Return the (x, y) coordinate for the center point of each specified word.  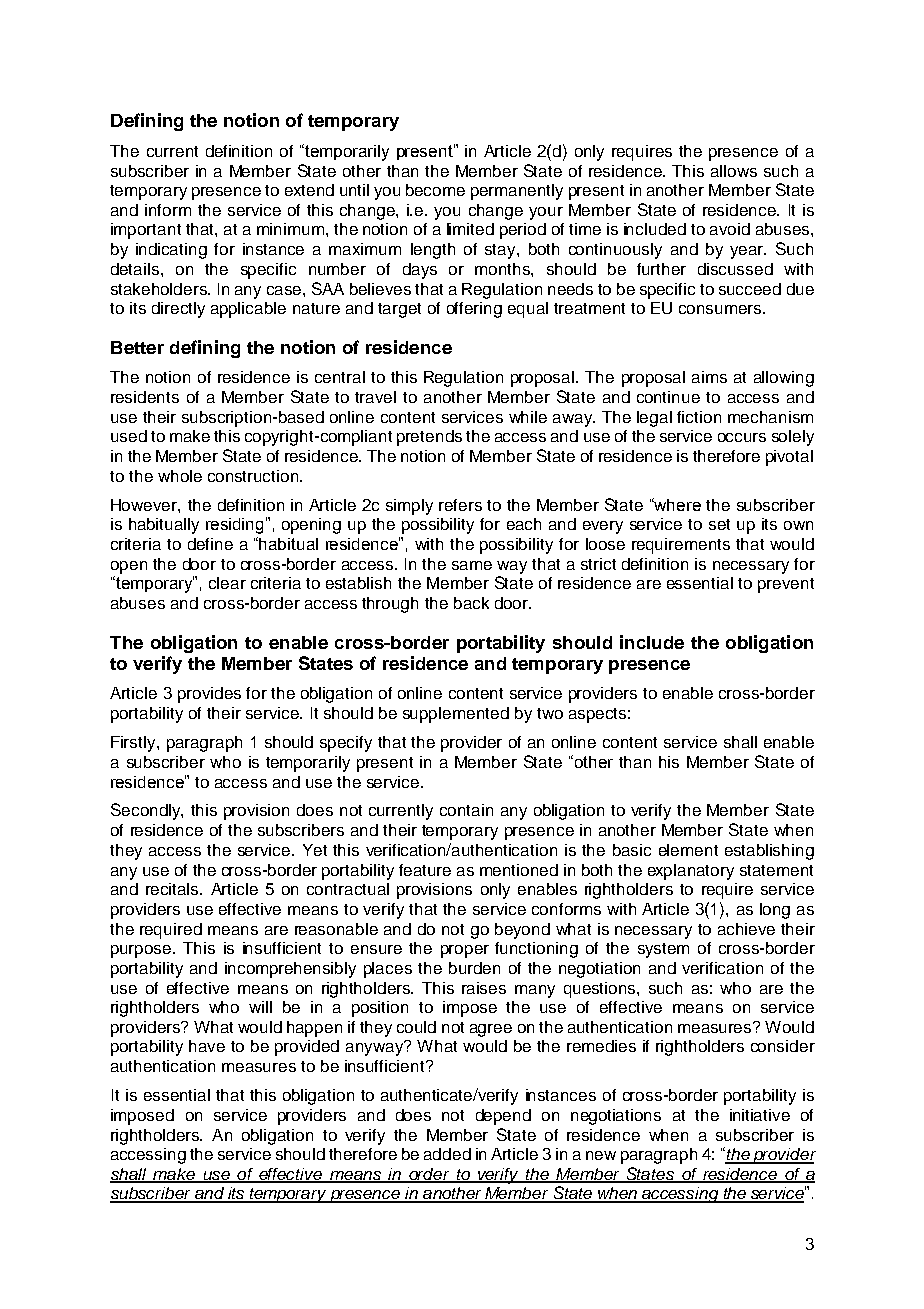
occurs (742, 437)
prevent (786, 585)
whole (180, 476)
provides (209, 695)
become (435, 190)
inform (168, 210)
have (207, 1046)
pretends (429, 438)
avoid (730, 229)
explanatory (691, 872)
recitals (173, 889)
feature (425, 870)
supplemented (456, 715)
